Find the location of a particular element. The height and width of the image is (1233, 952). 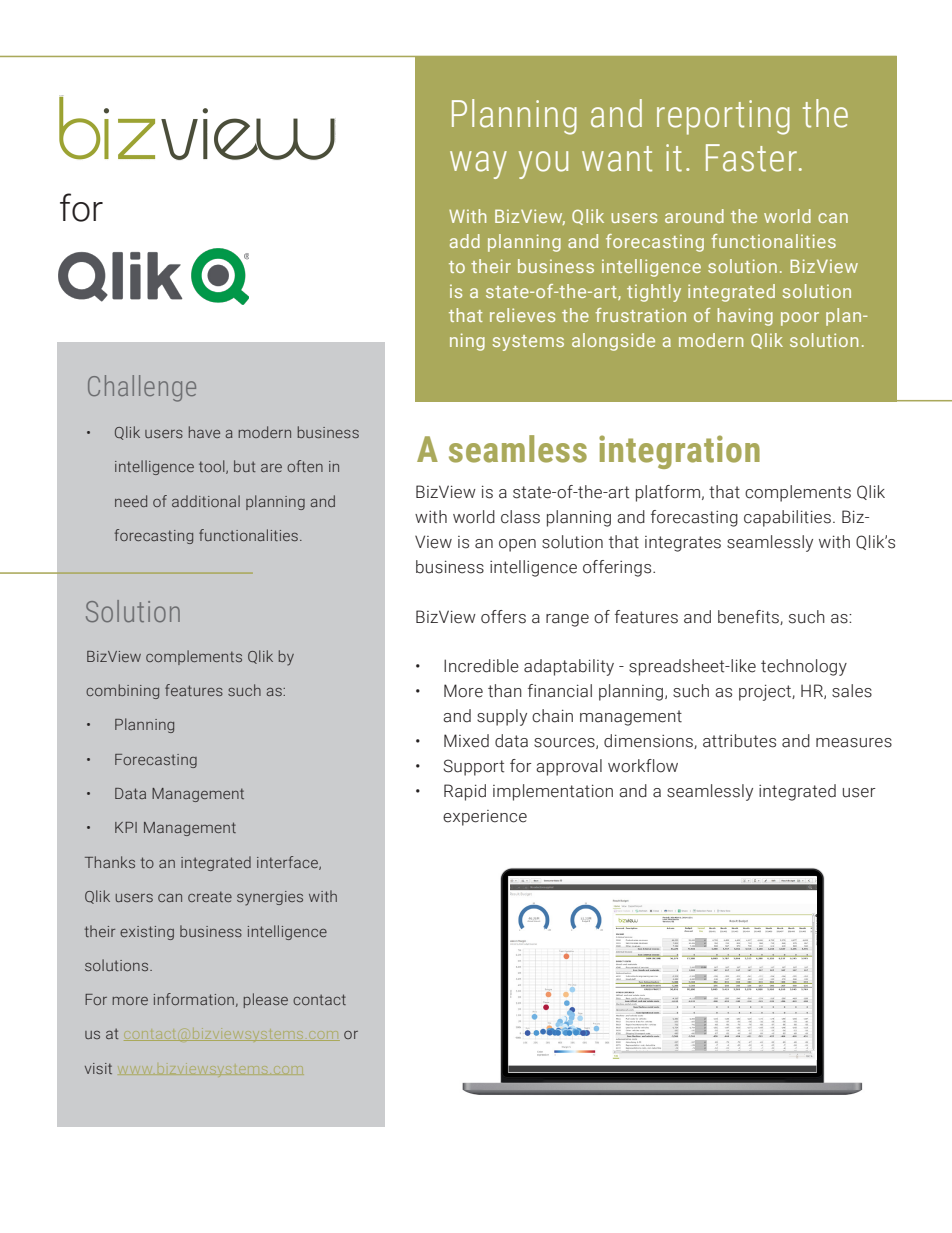

way is located at coordinates (478, 165).
